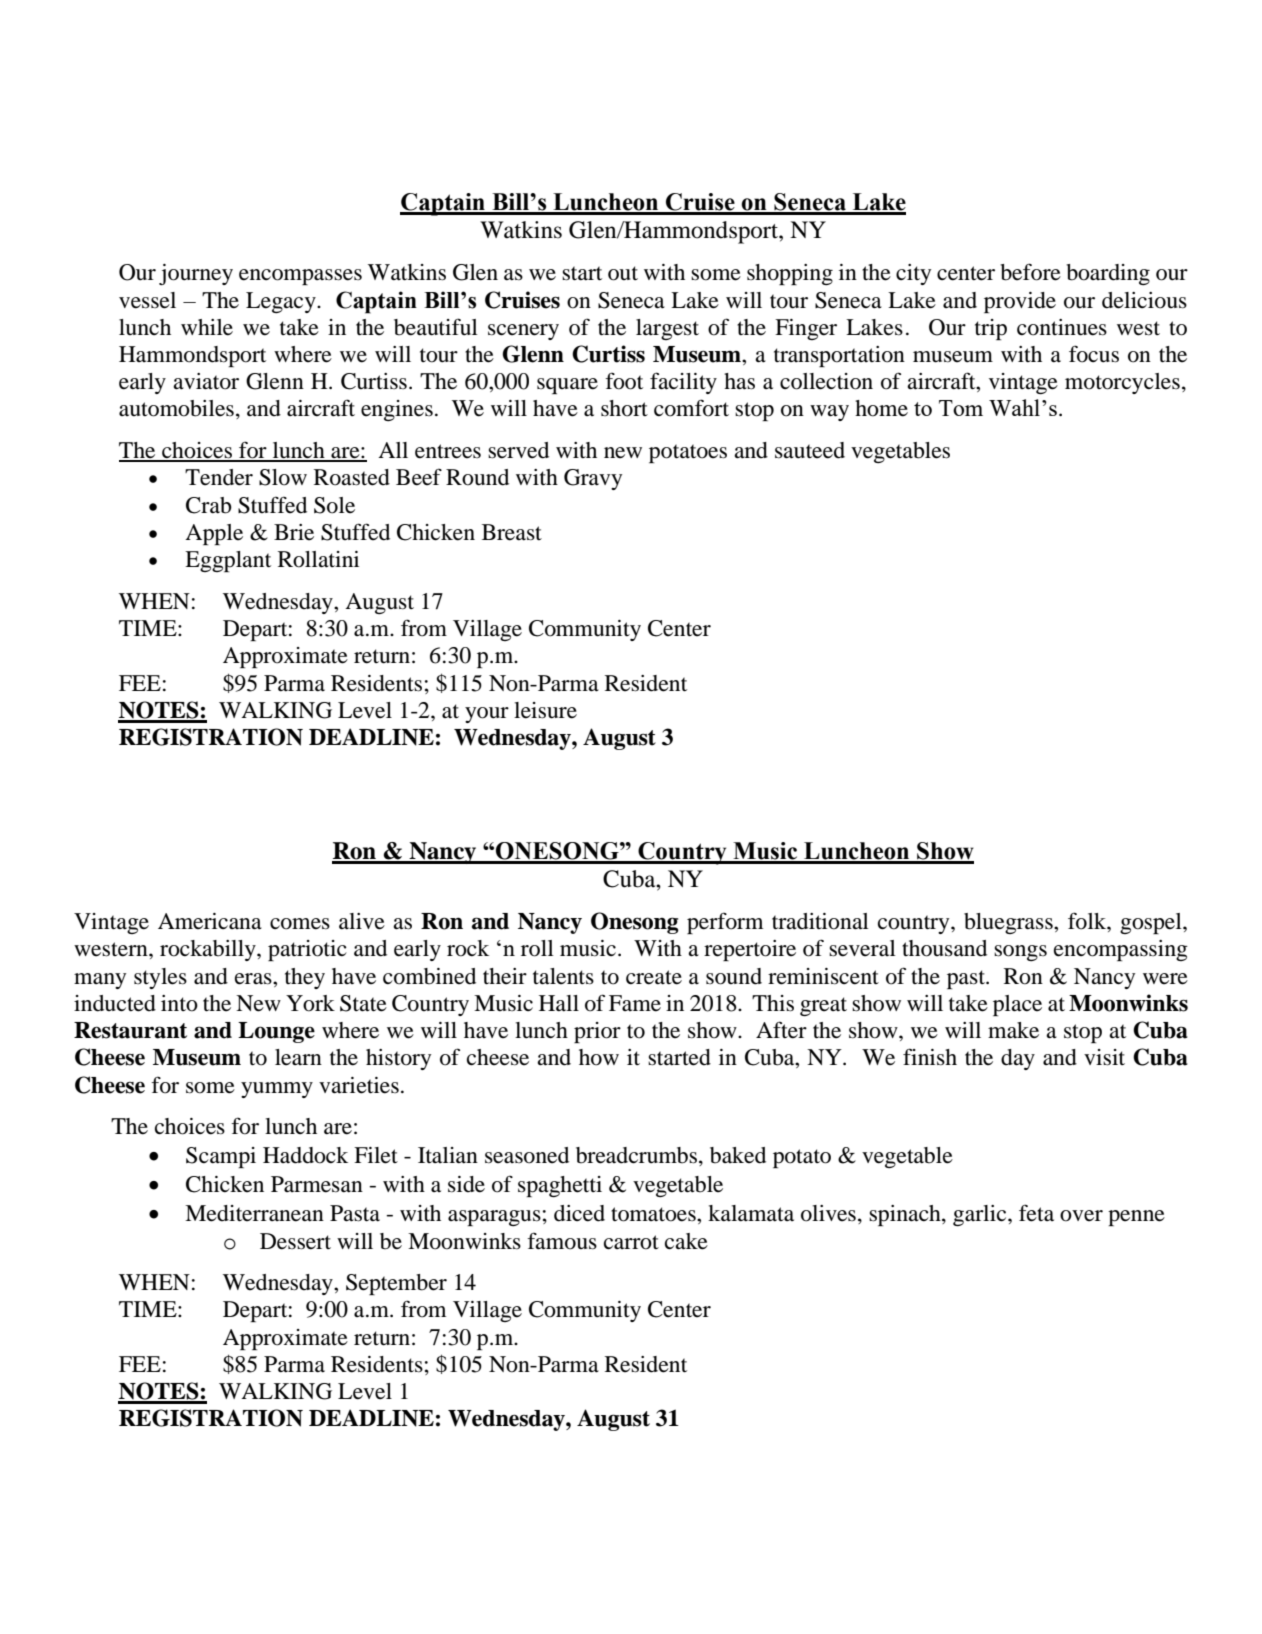  What do you see at coordinates (282, 302) in the screenshot?
I see `Legacy` at bounding box center [282, 302].
